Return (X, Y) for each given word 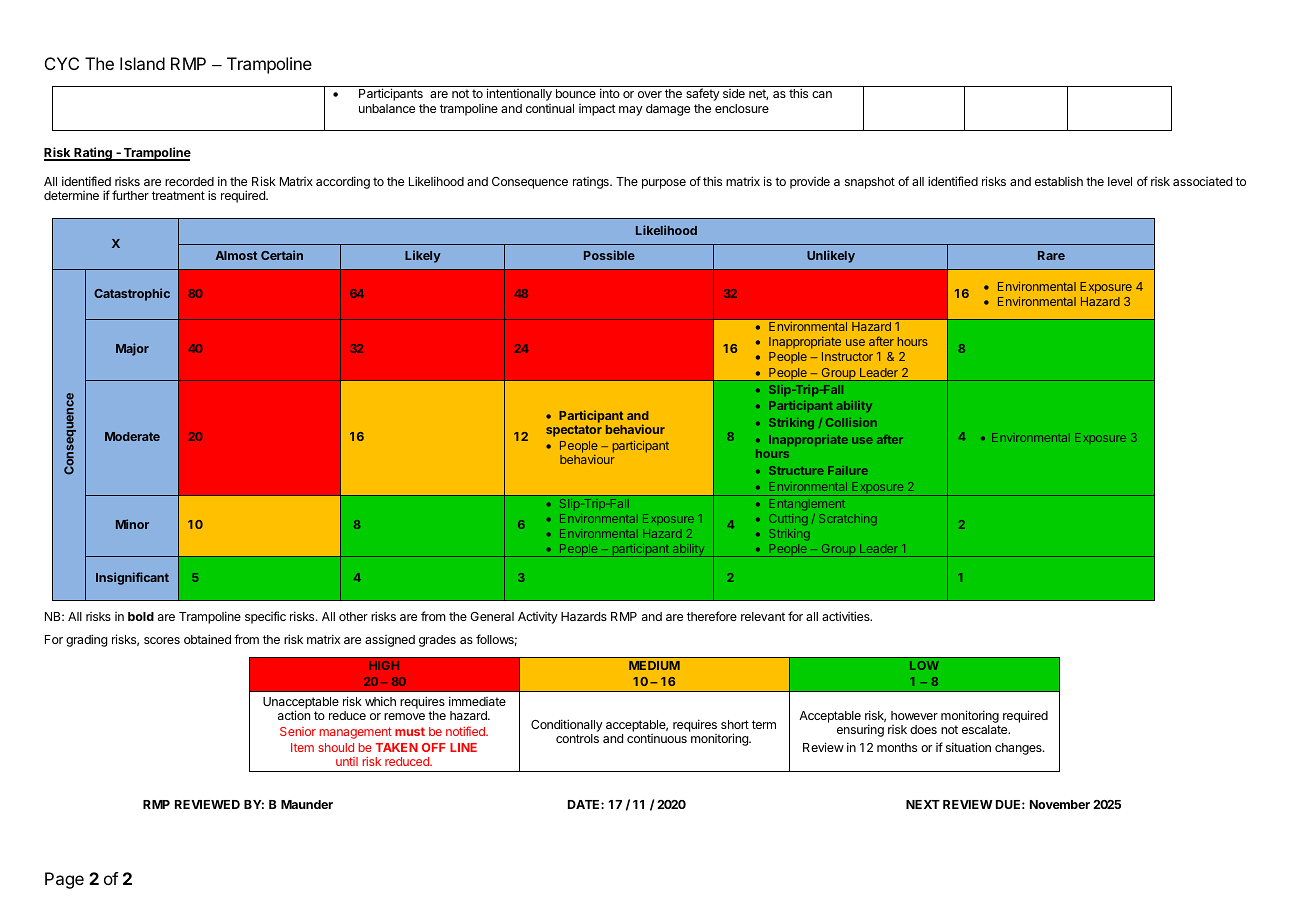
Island (142, 63)
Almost (236, 255)
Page (64, 880)
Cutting (788, 519)
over (650, 94)
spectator (574, 431)
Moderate (132, 436)
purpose (664, 184)
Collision (851, 422)
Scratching (847, 519)
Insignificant (132, 578)
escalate (986, 729)
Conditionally (567, 725)
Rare (1051, 255)
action (294, 715)
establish (1059, 181)
